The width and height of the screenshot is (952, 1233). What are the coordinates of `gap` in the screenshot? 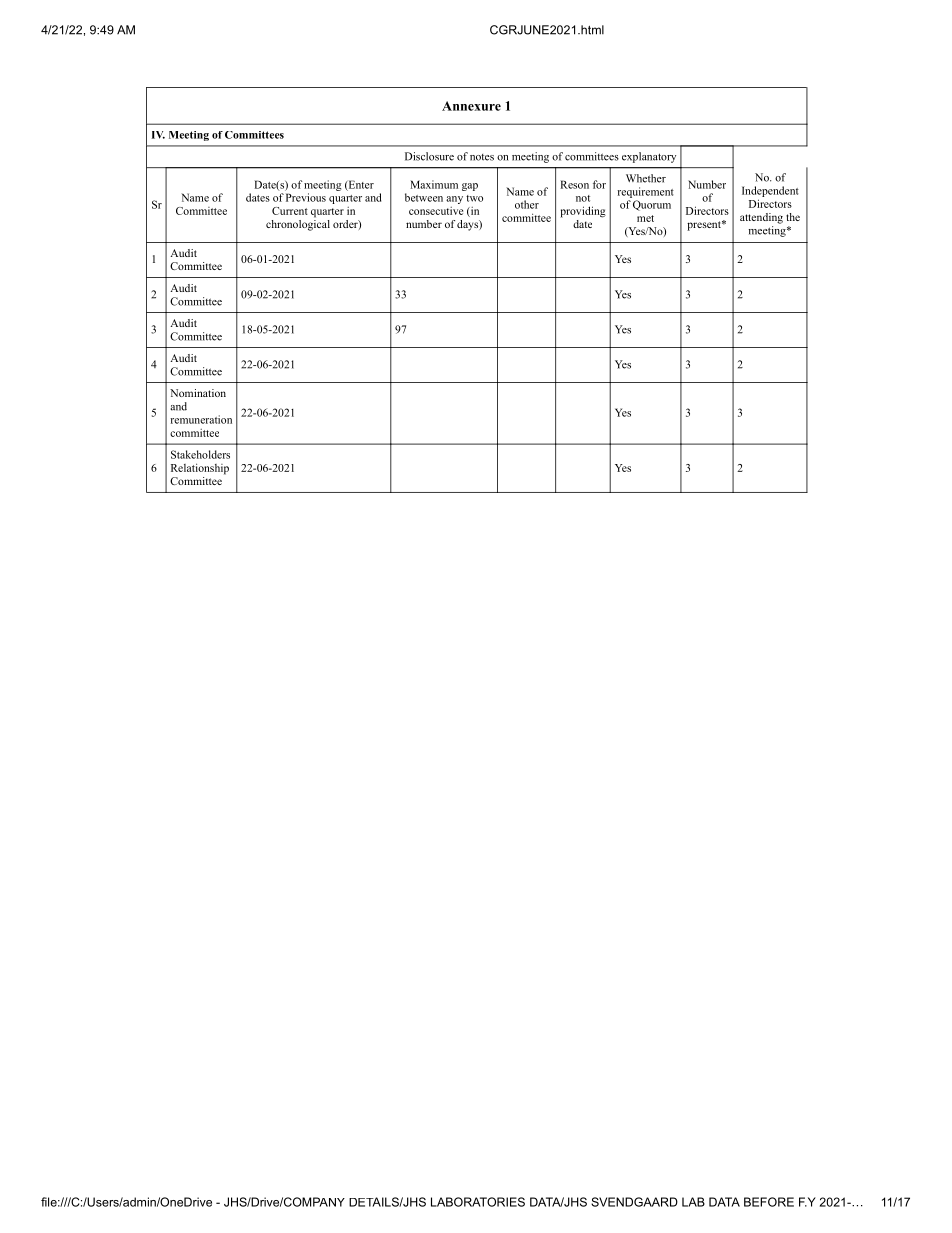 It's located at (470, 187).
